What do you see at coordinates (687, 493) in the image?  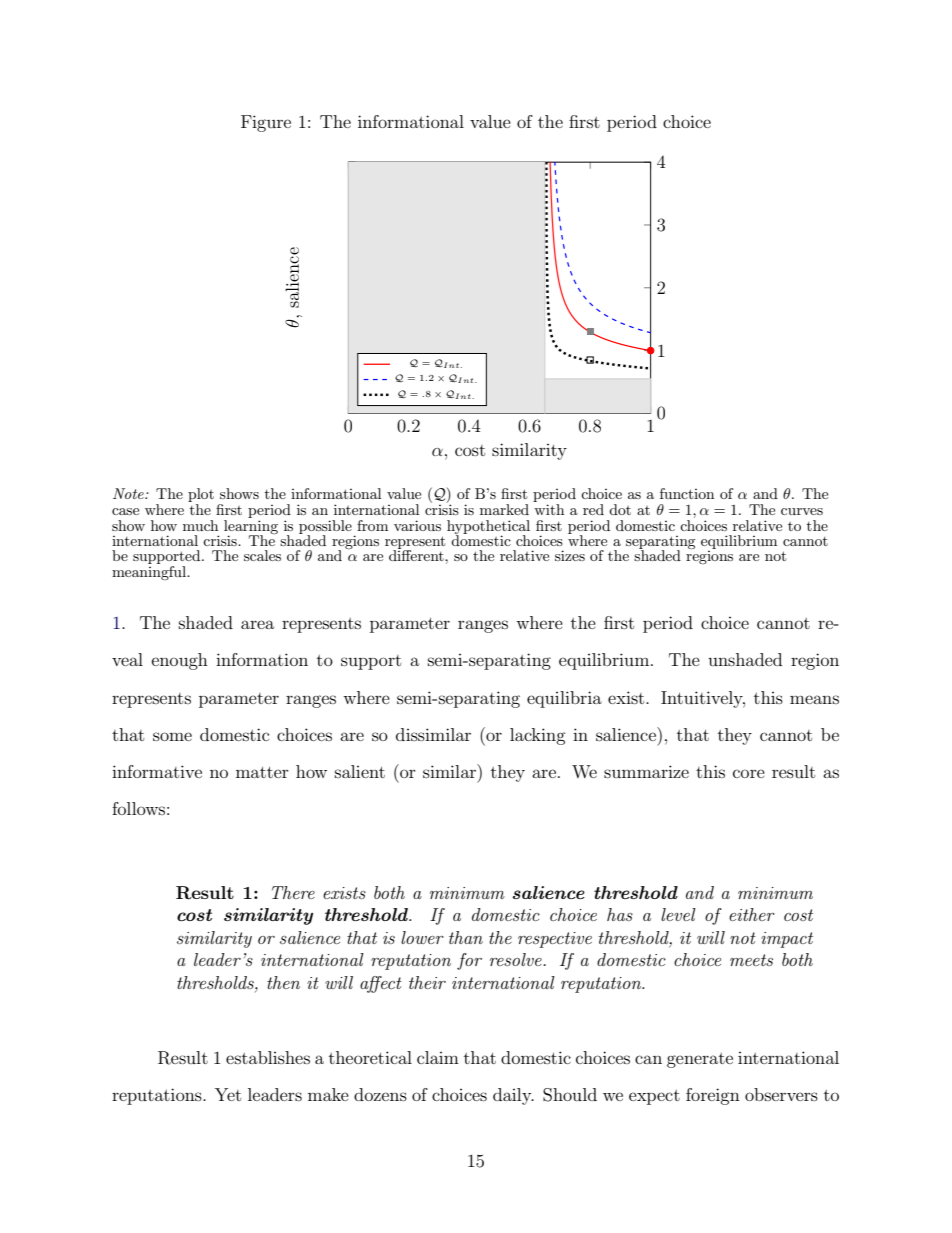 I see `function` at bounding box center [687, 493].
